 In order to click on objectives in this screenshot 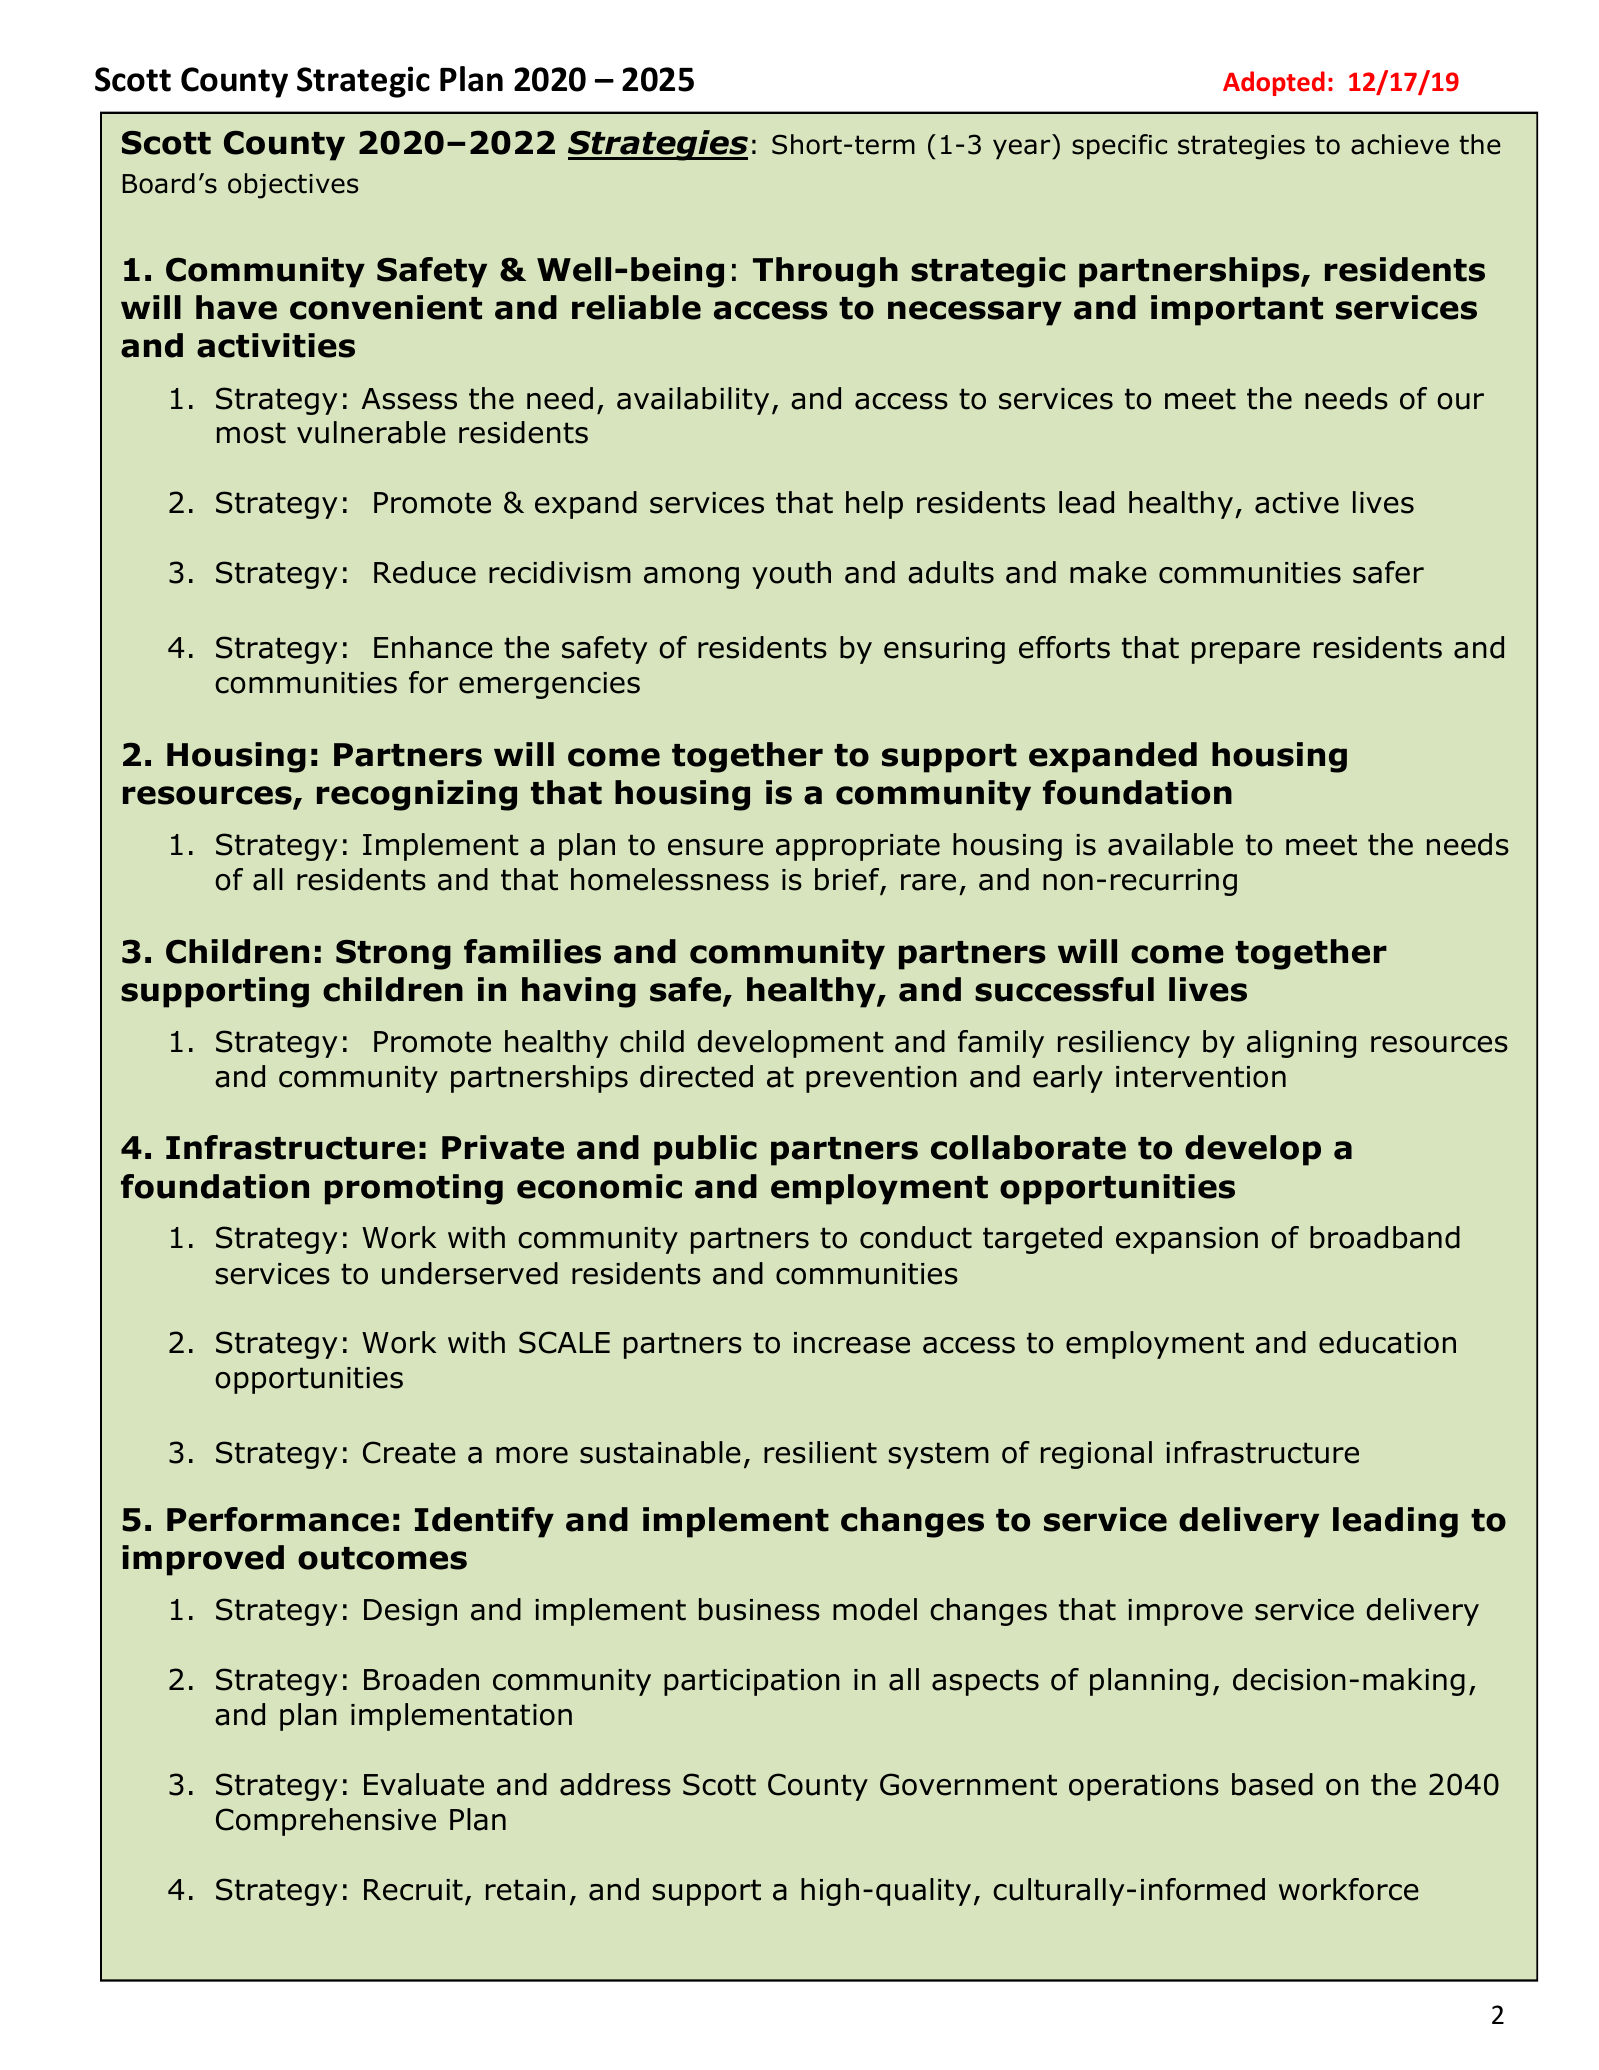, I will do `click(293, 186)`.
